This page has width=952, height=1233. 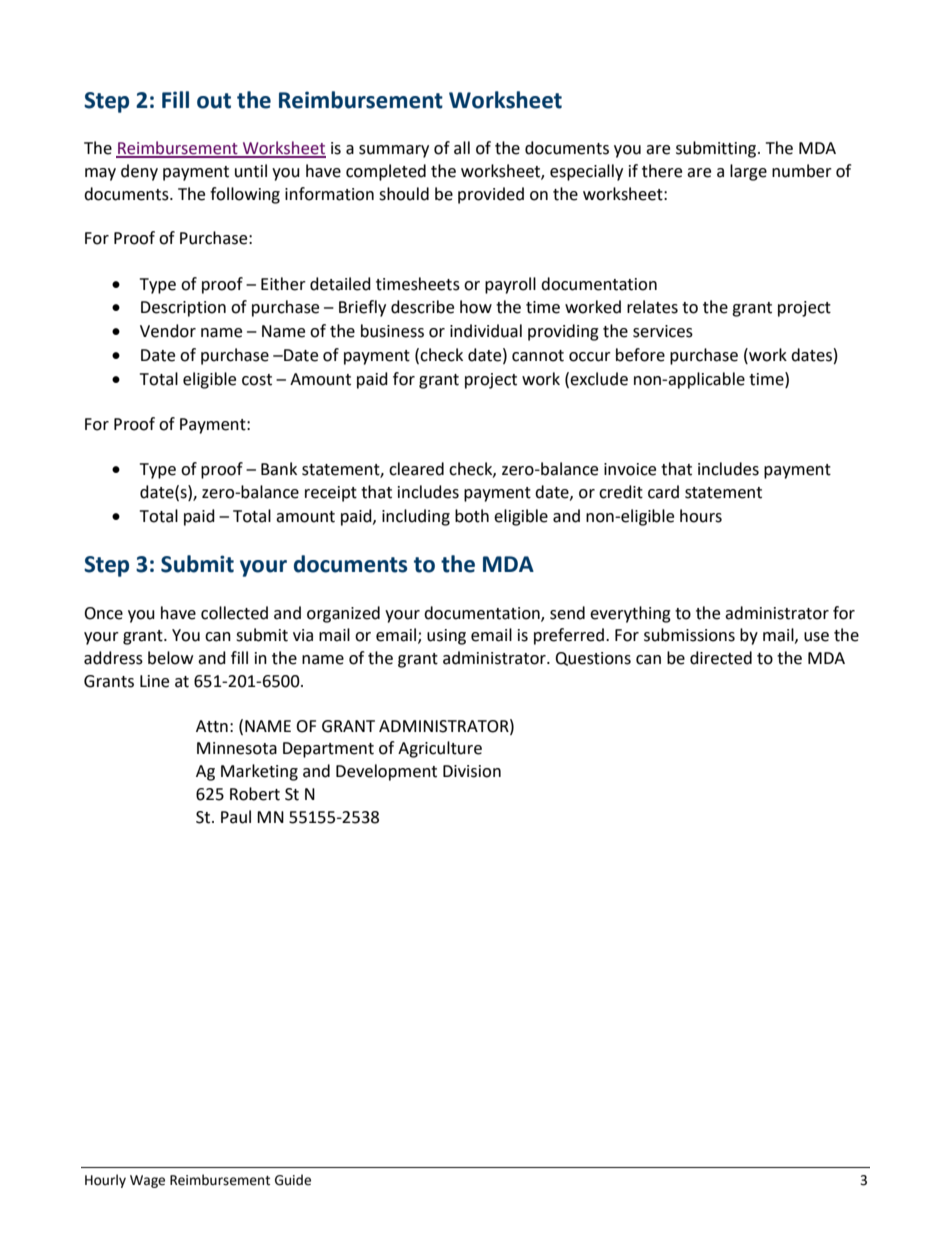 What do you see at coordinates (593, 659) in the page?
I see `Questions` at bounding box center [593, 659].
